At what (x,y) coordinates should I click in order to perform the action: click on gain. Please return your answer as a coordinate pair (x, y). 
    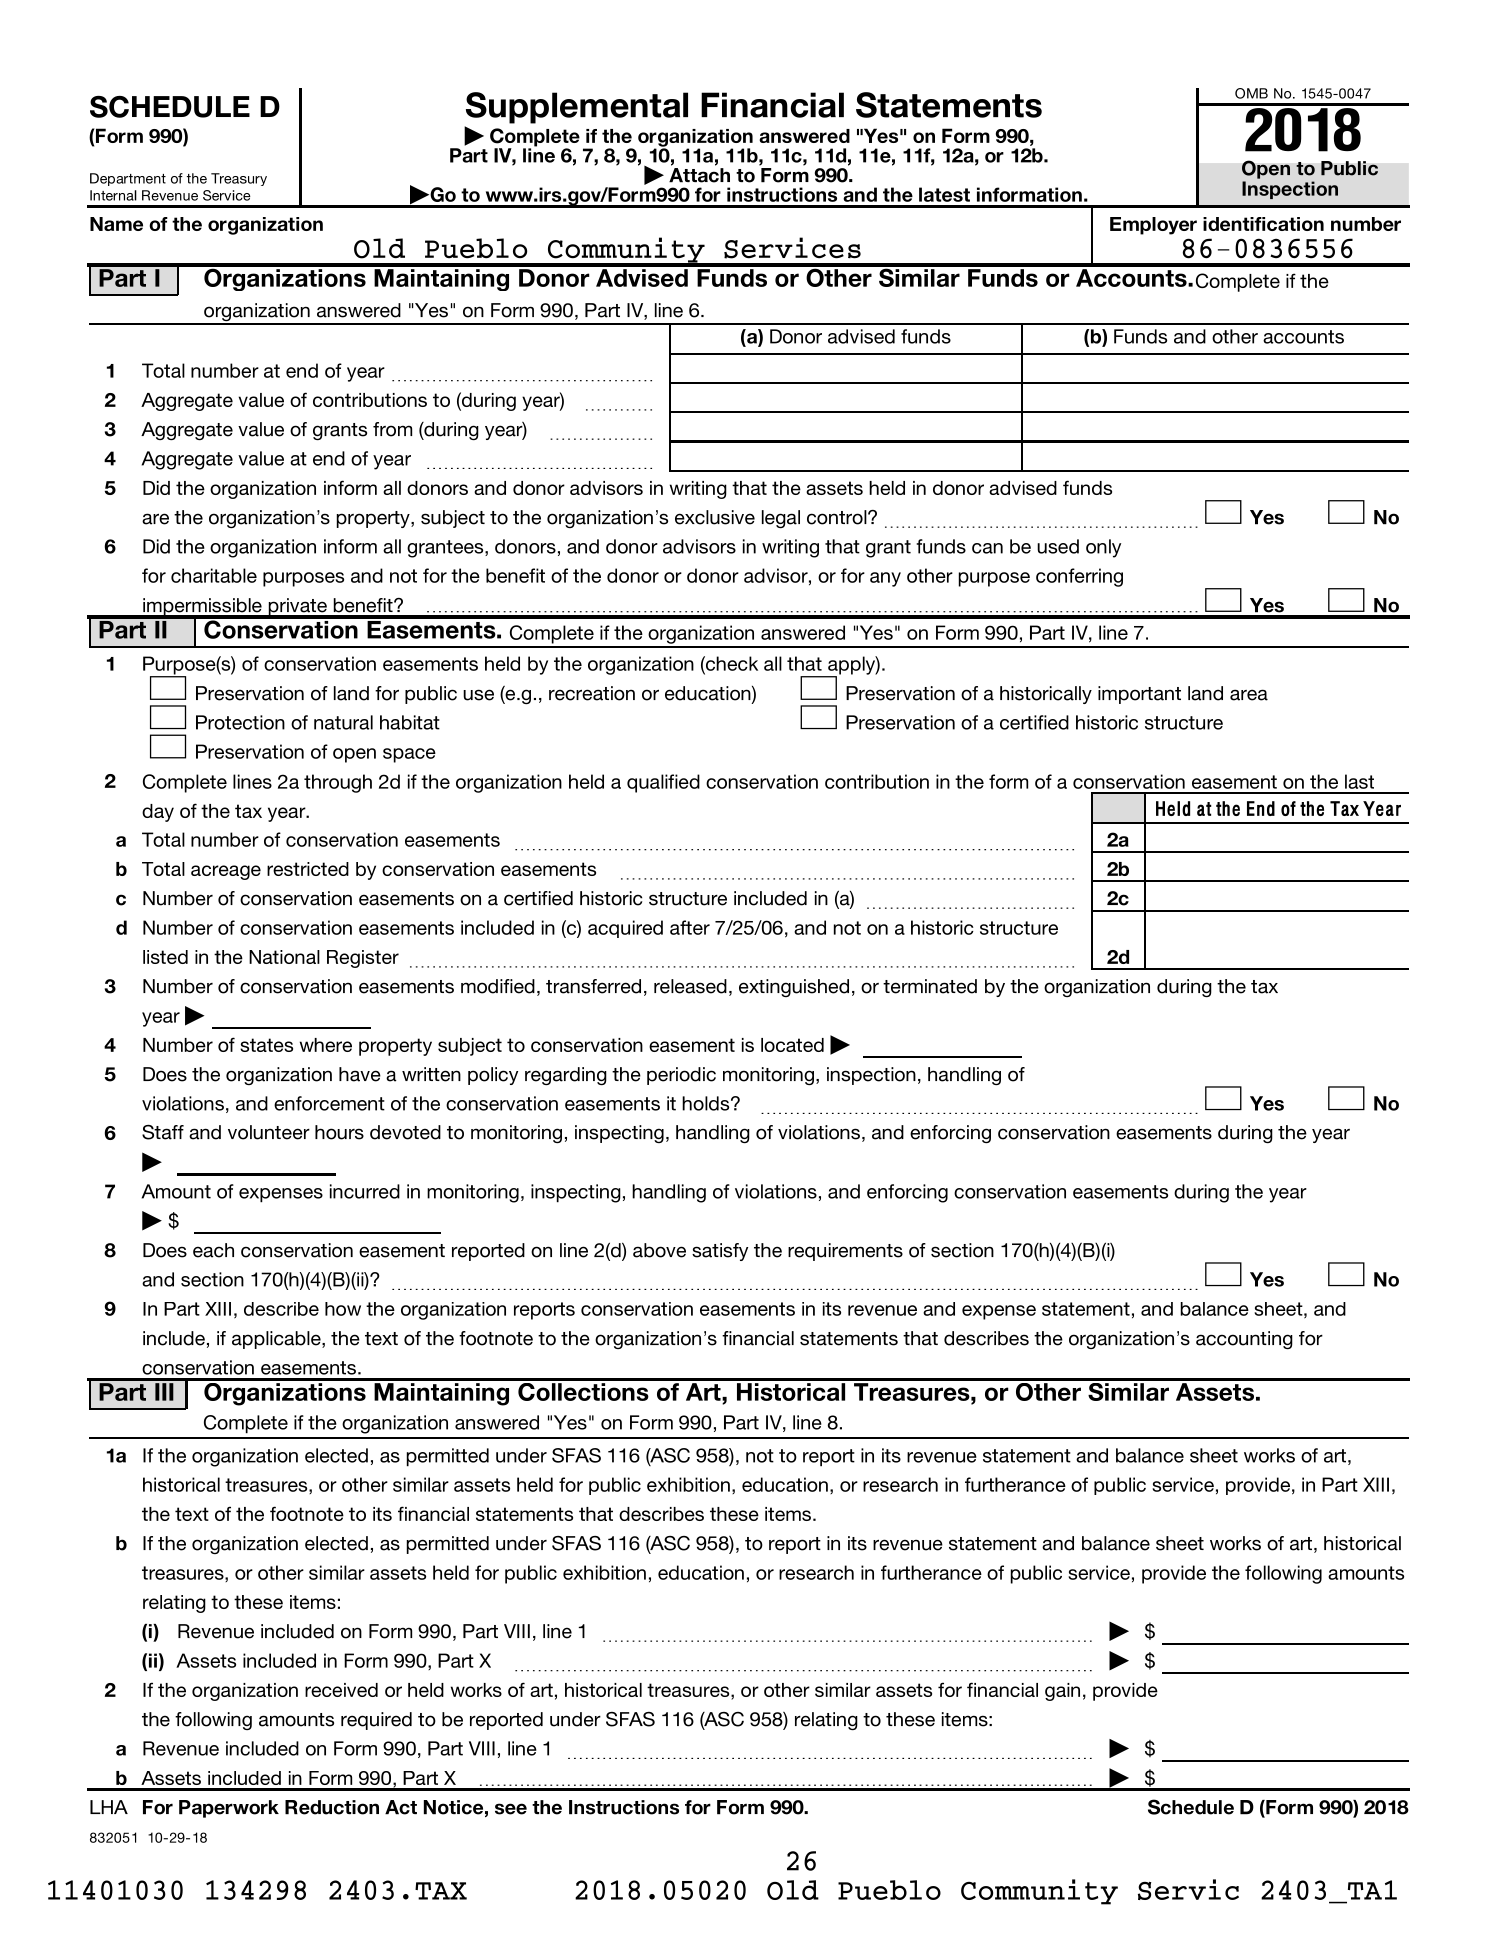
    Looking at the image, I should click on (1062, 1692).
